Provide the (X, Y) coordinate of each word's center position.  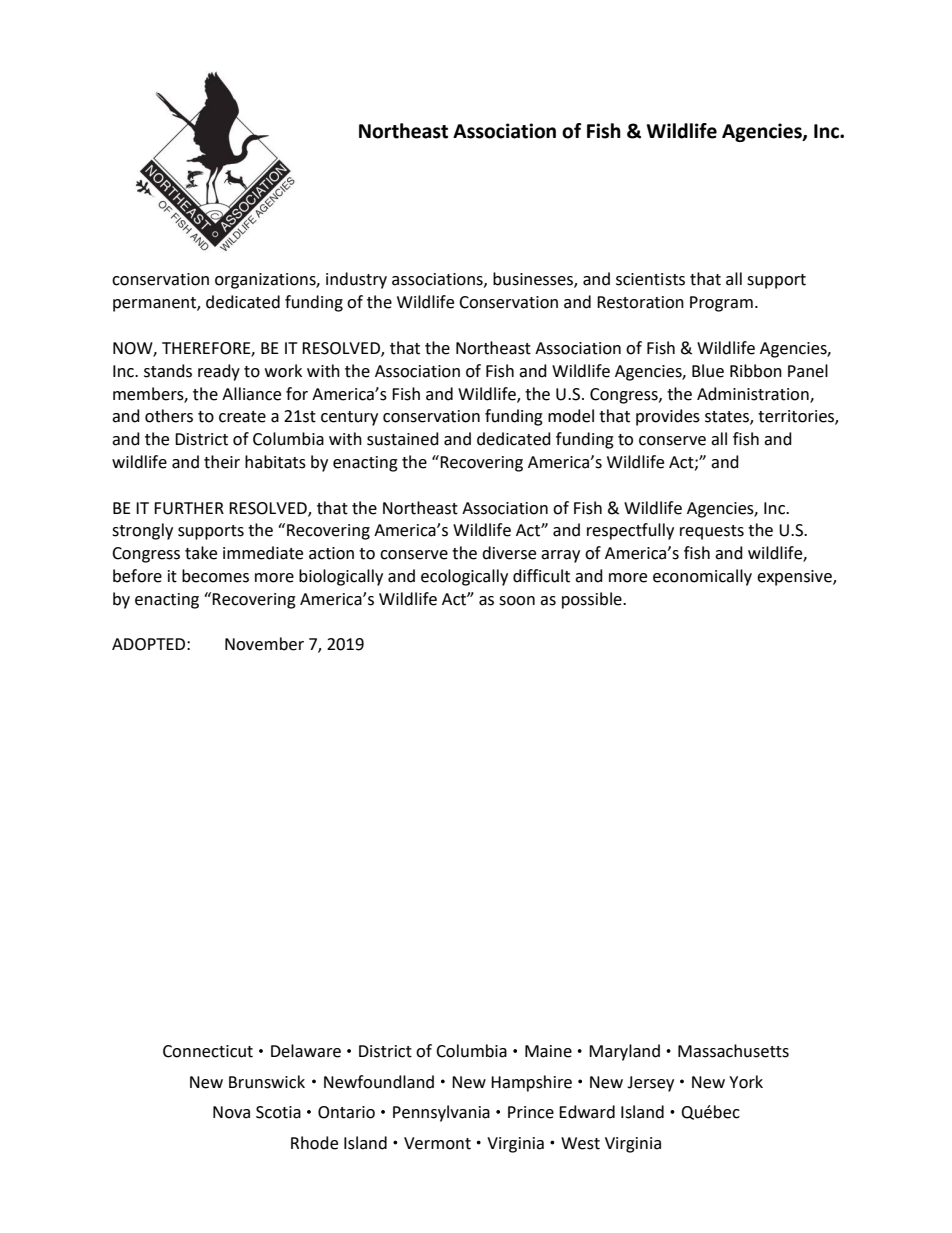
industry (356, 280)
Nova (231, 1112)
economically (702, 577)
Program (721, 304)
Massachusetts (733, 1051)
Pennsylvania (441, 1113)
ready (219, 372)
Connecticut (208, 1051)
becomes (215, 576)
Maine (548, 1051)
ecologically (464, 577)
